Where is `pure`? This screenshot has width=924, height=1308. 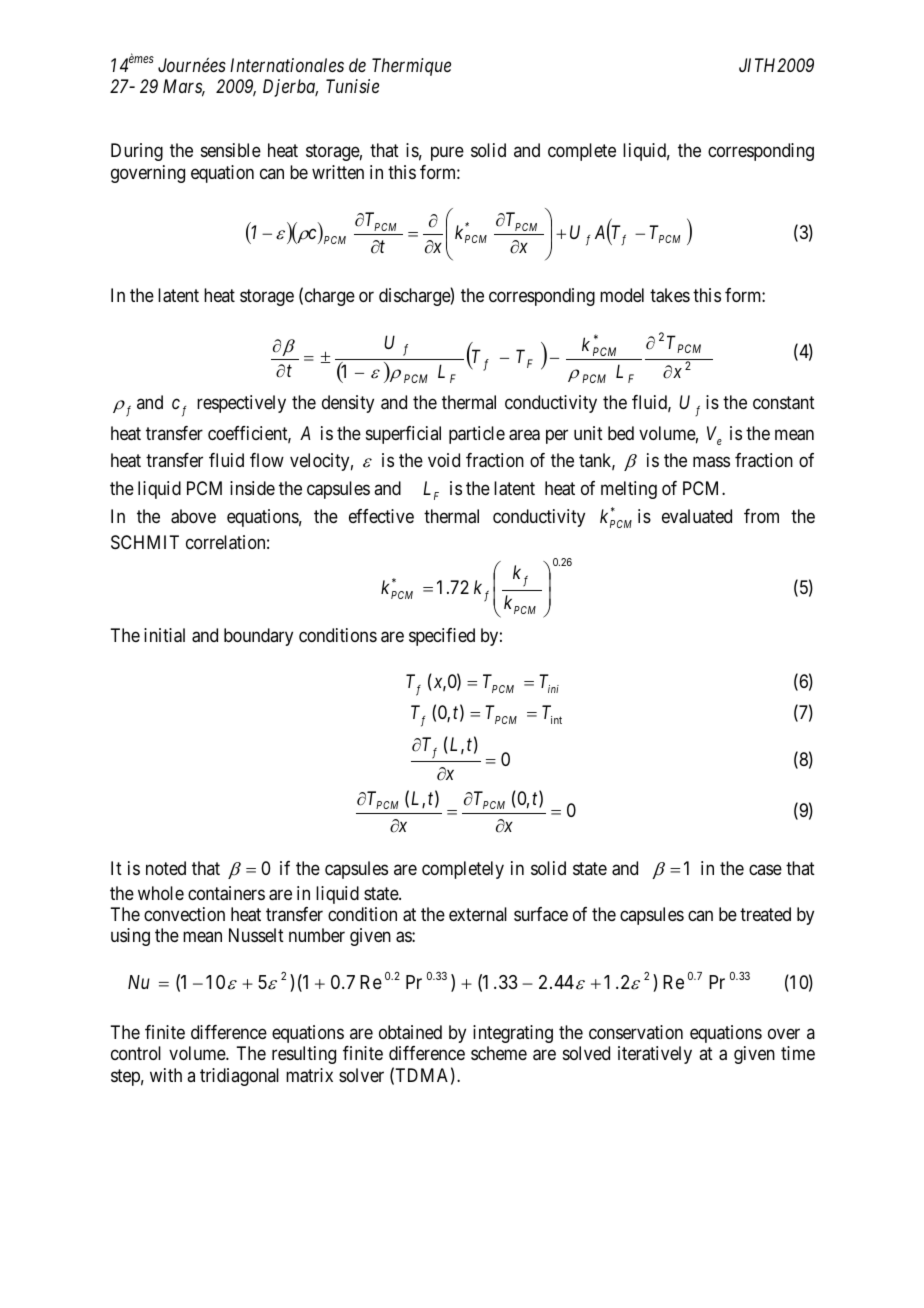
pure is located at coordinates (447, 154).
